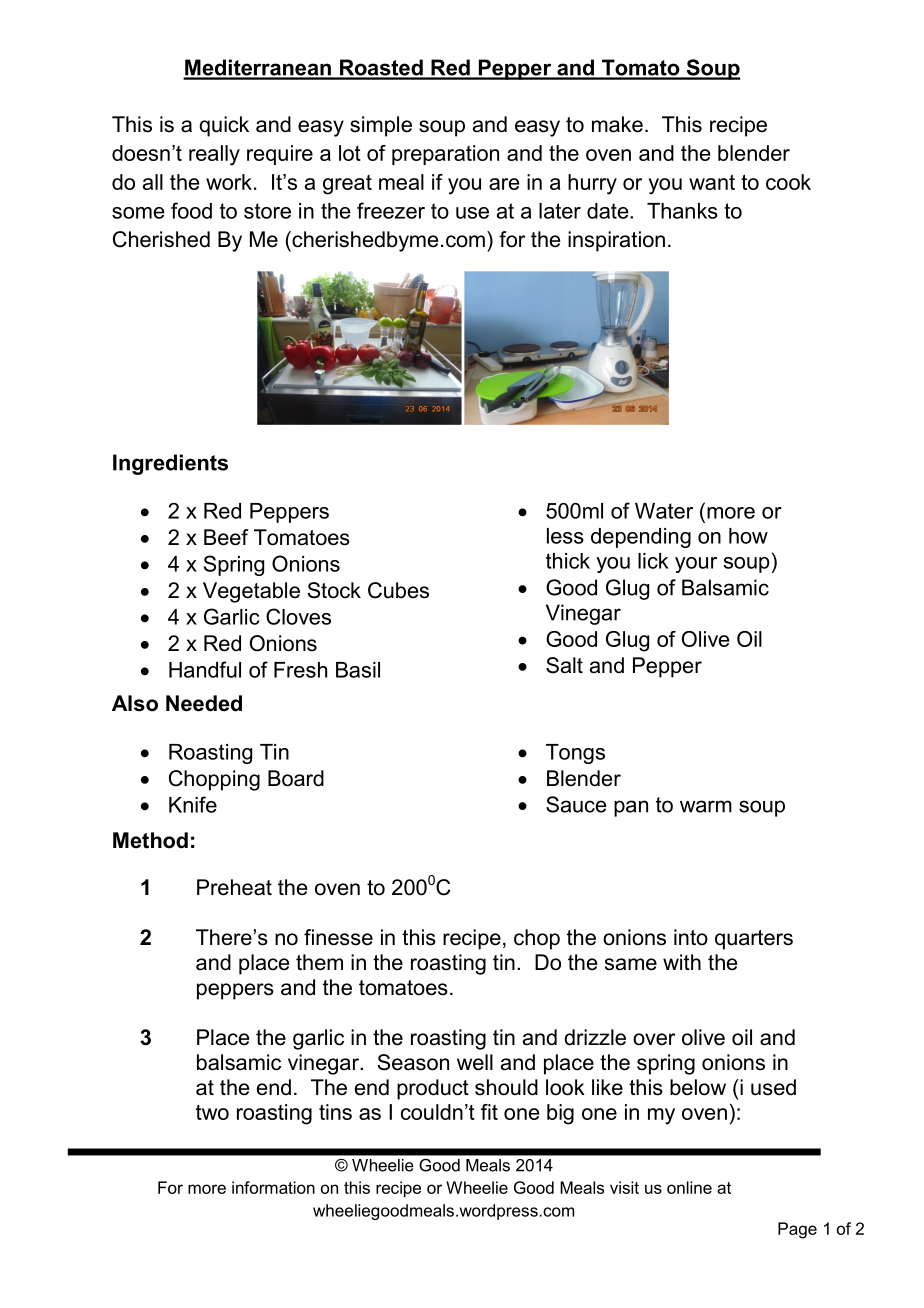 This page has width=924, height=1308. I want to click on warm, so click(706, 806).
